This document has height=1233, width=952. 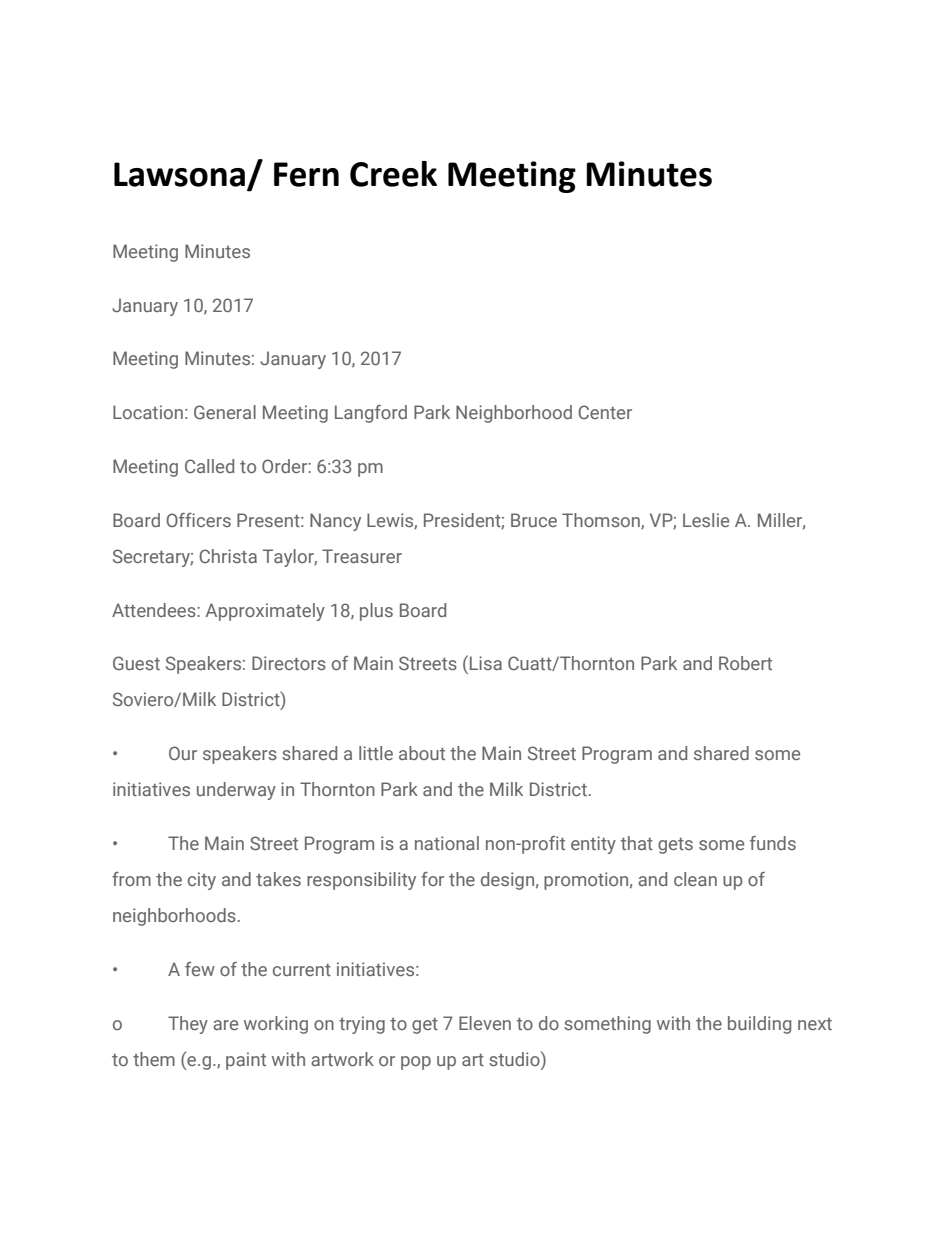 I want to click on Langford, so click(x=371, y=414).
